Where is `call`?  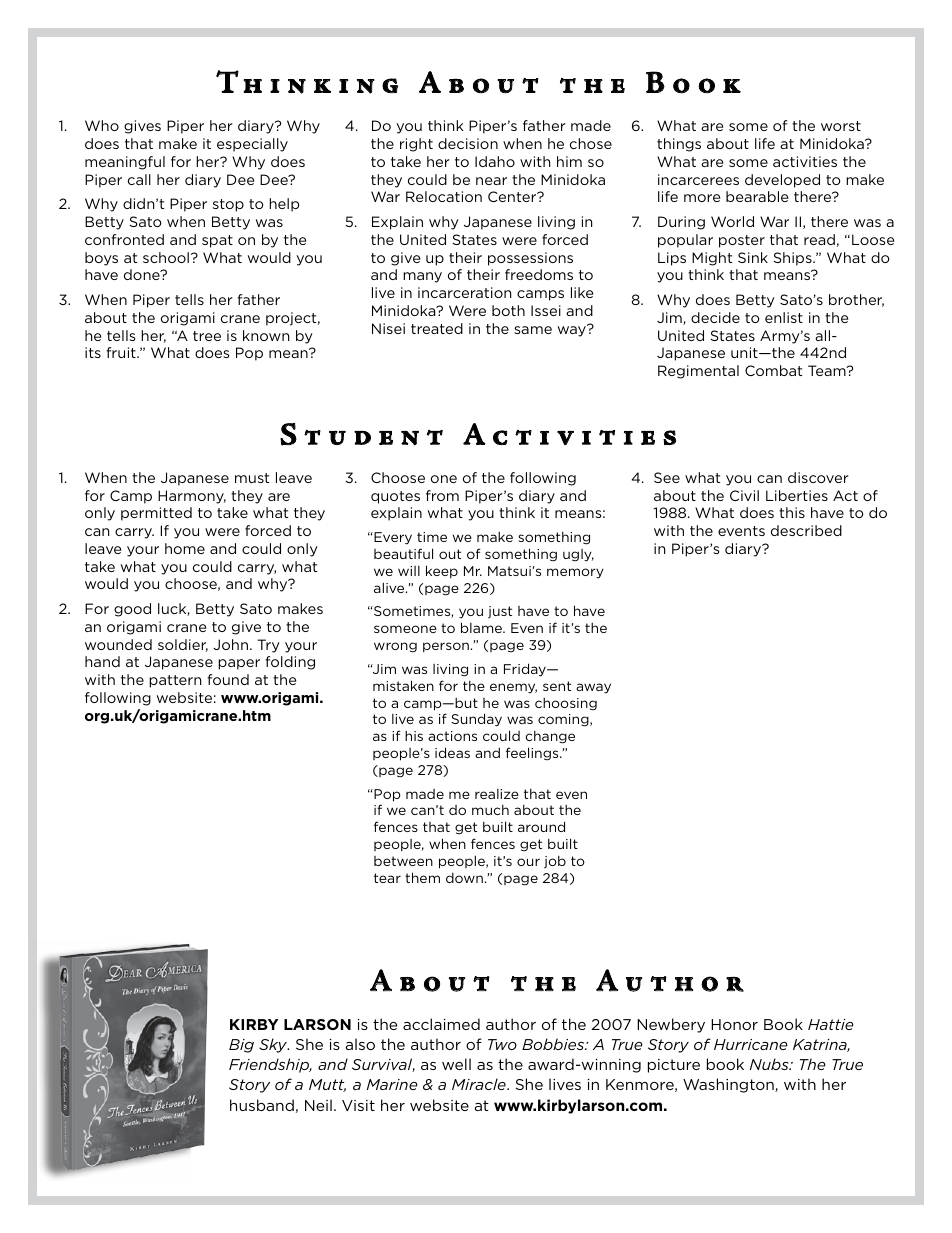
call is located at coordinates (139, 179).
